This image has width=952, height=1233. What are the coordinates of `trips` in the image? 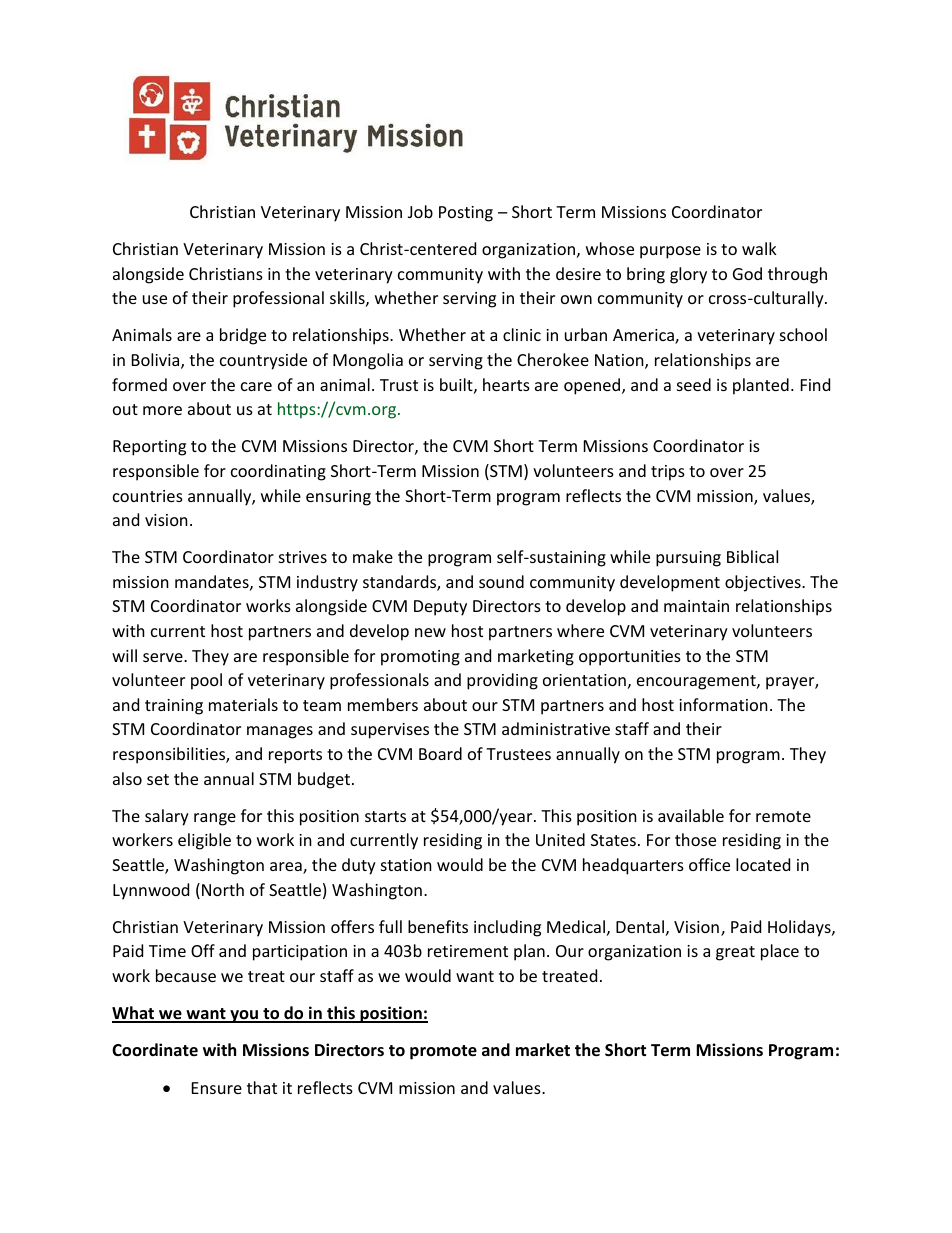 It's located at (668, 473).
